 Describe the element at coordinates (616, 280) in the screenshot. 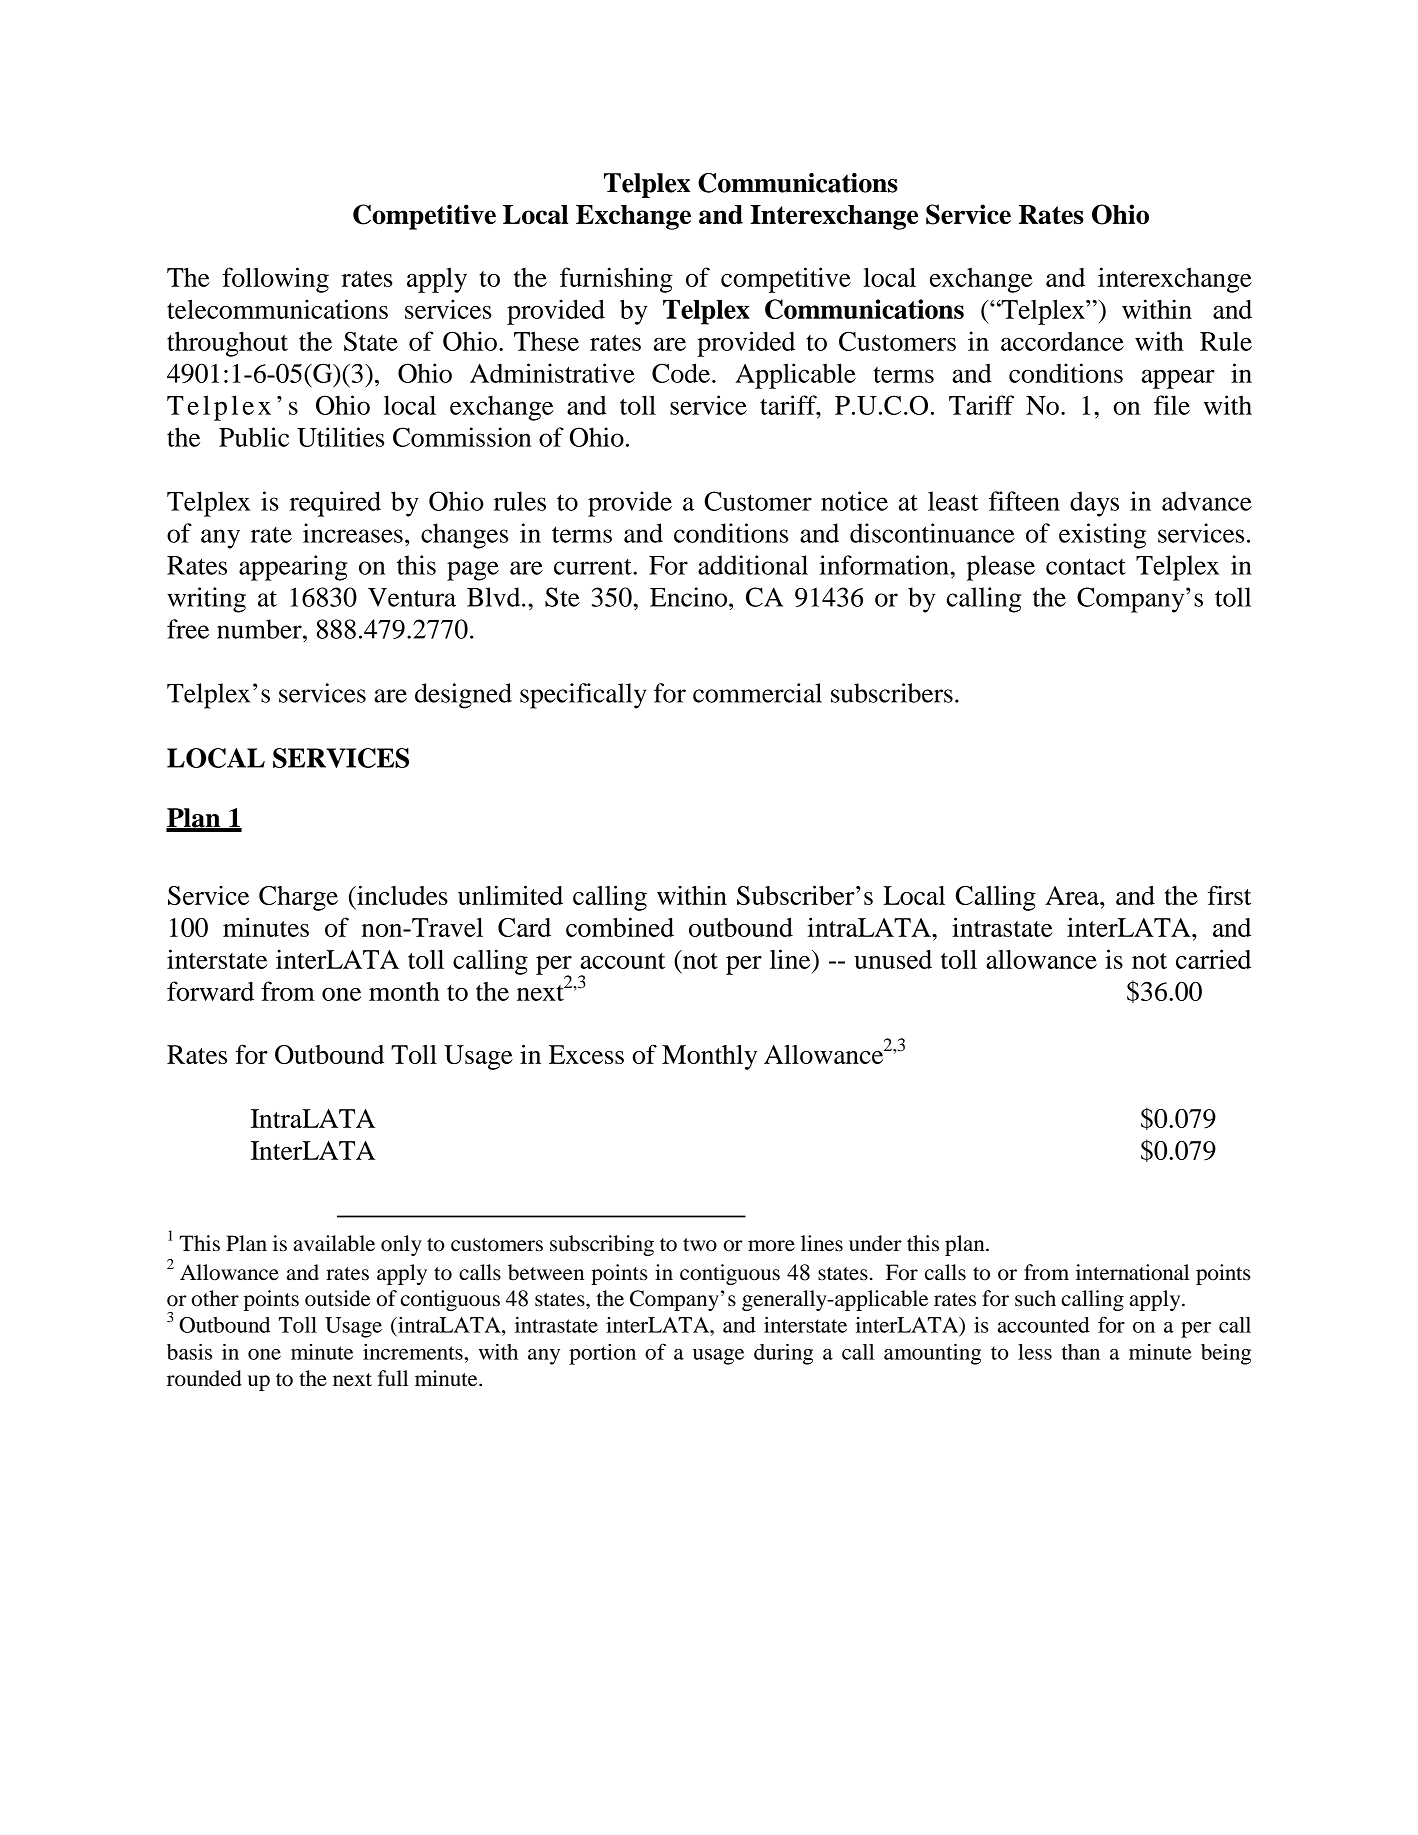

I see `furnishing` at that location.
